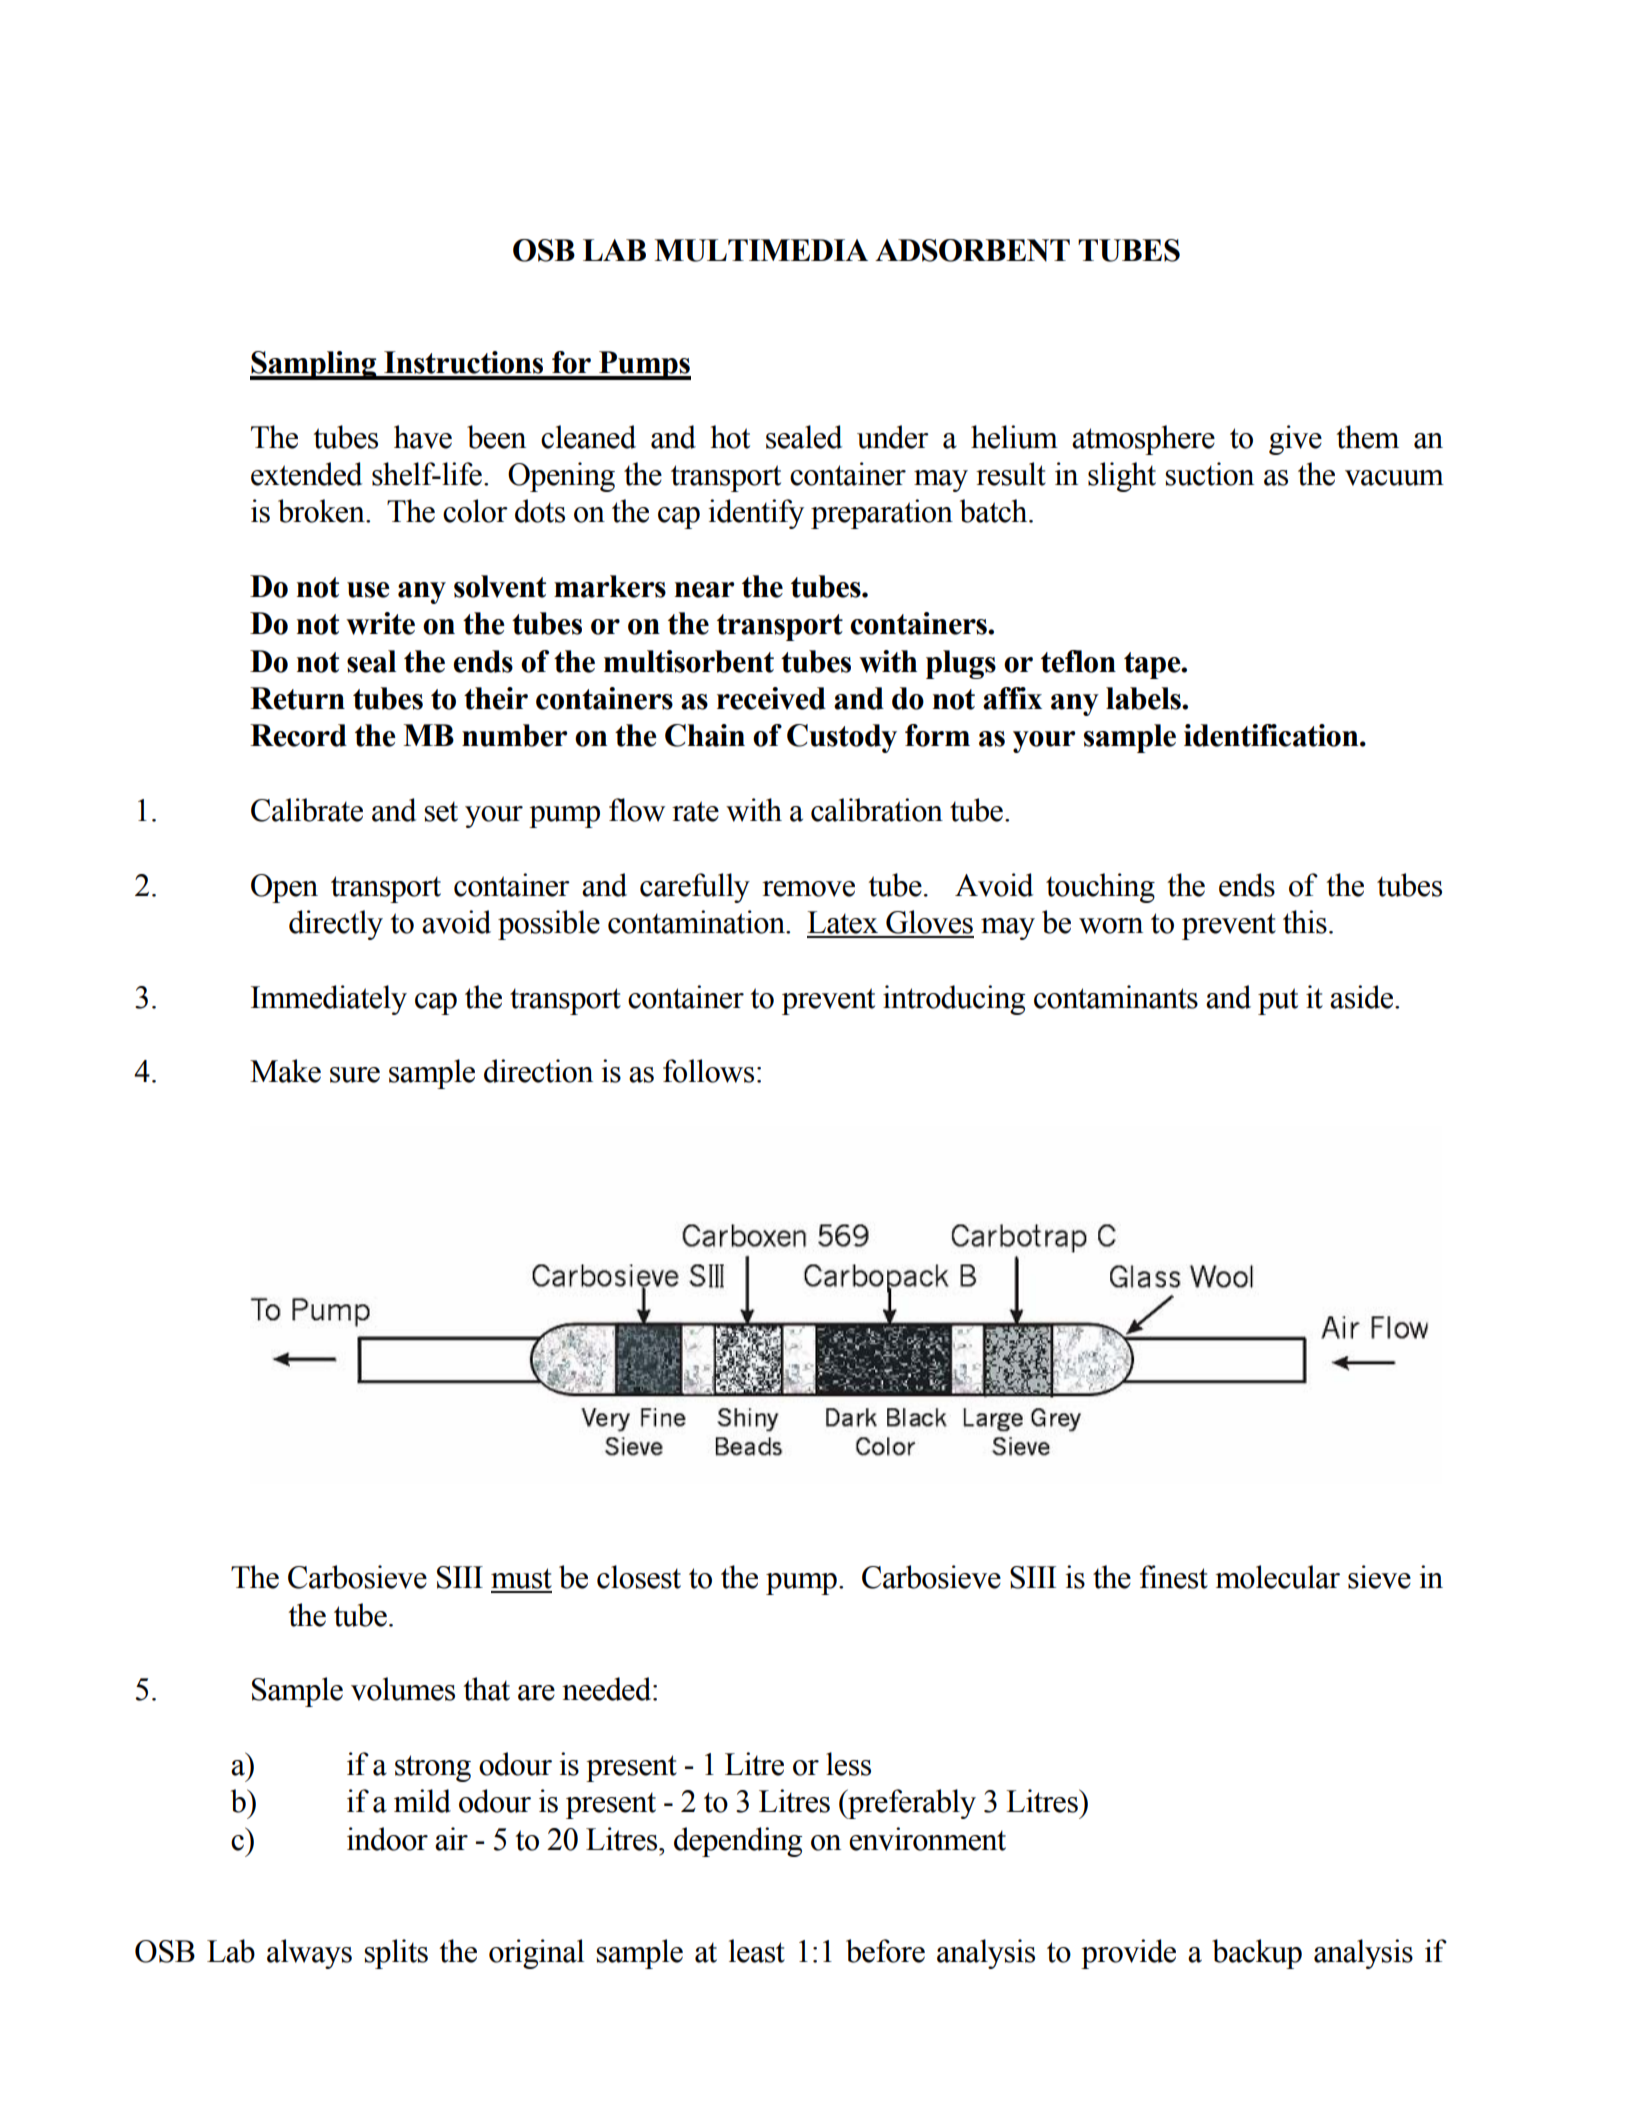 This screenshot has width=1635, height=2115. I want to click on closest, so click(639, 1577).
